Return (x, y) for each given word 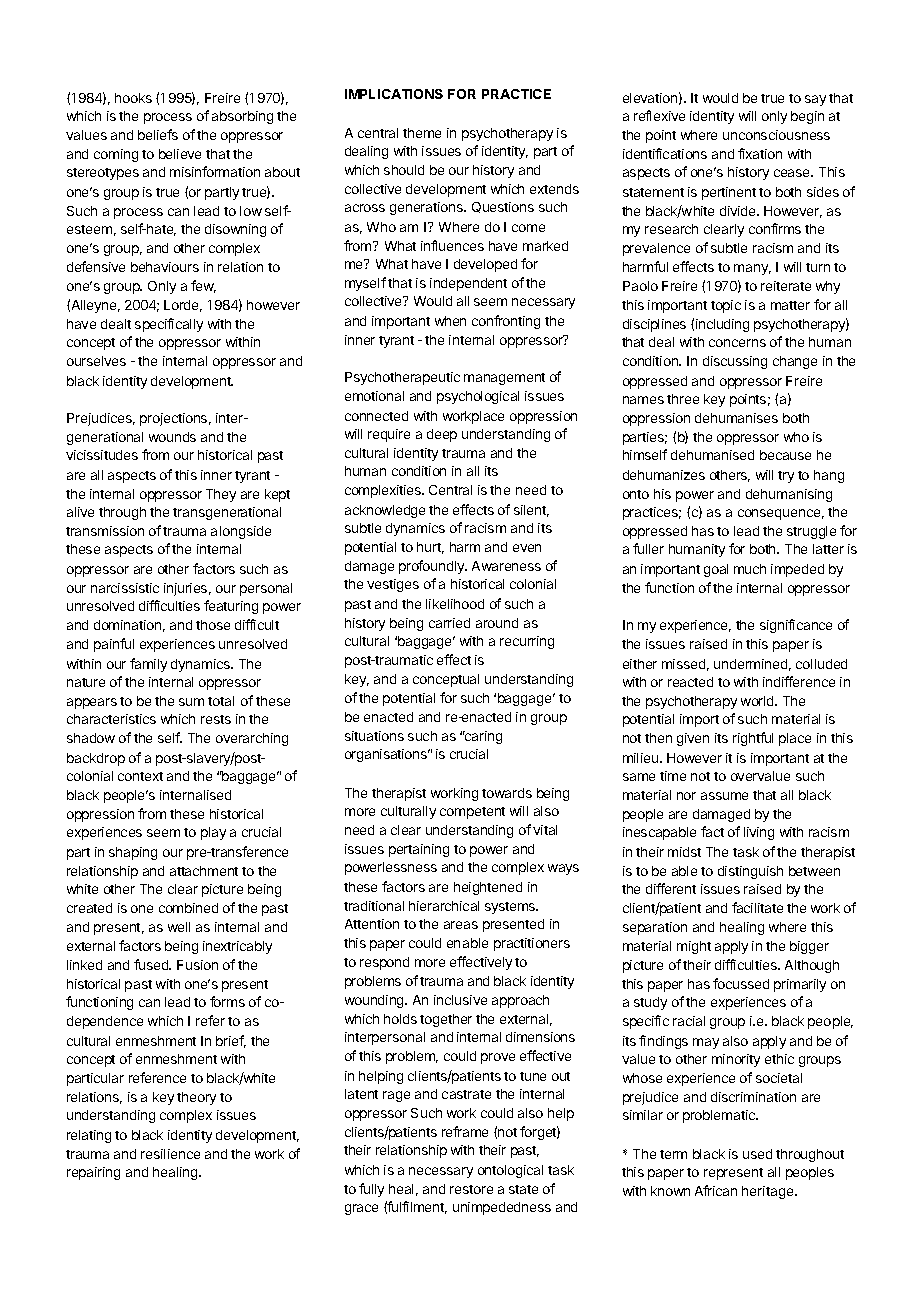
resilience (170, 1154)
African (716, 1190)
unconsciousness (776, 135)
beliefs (158, 134)
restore (471, 1189)
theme (422, 133)
